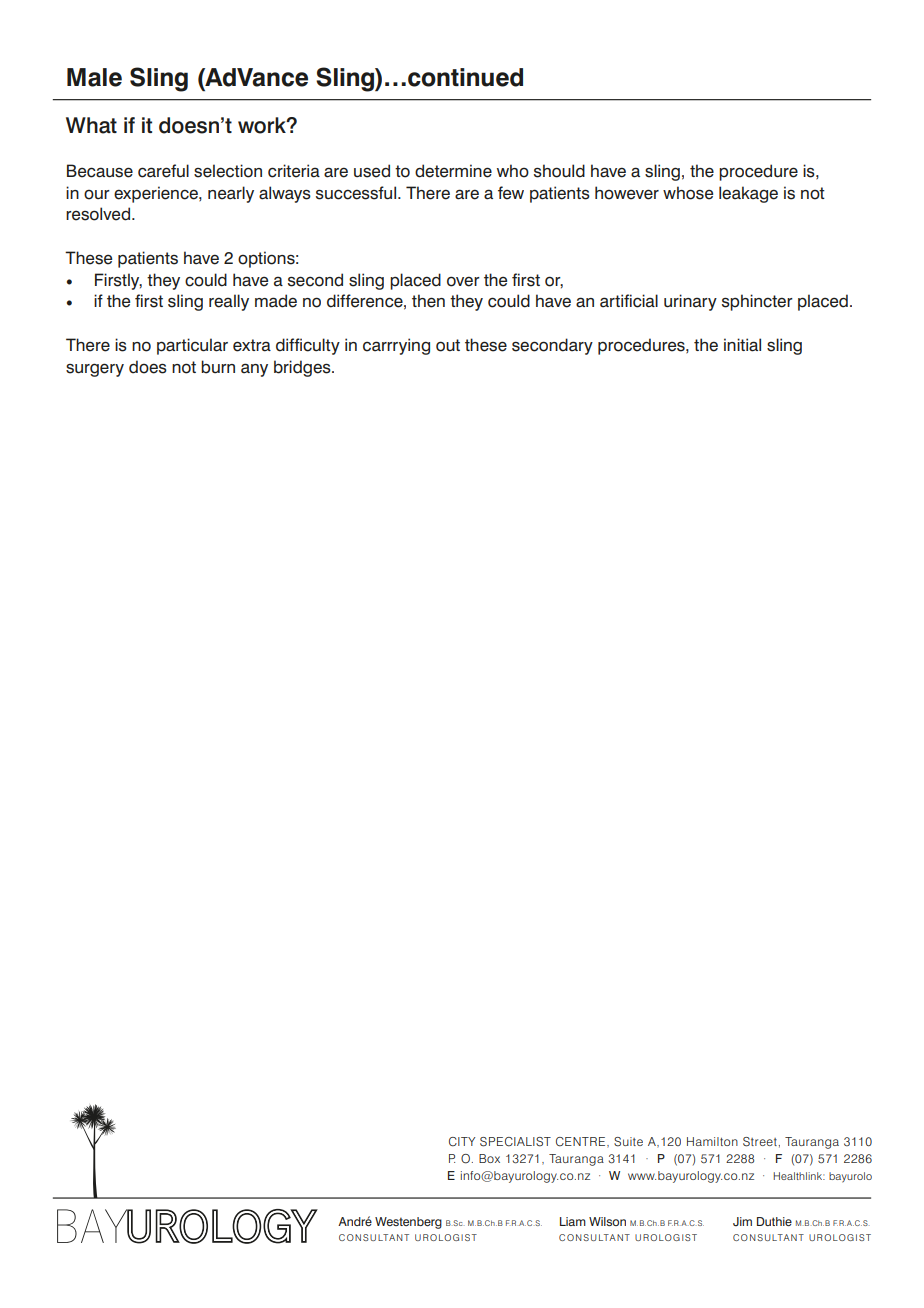 The image size is (924, 1308). I want to click on burn, so click(218, 367).
